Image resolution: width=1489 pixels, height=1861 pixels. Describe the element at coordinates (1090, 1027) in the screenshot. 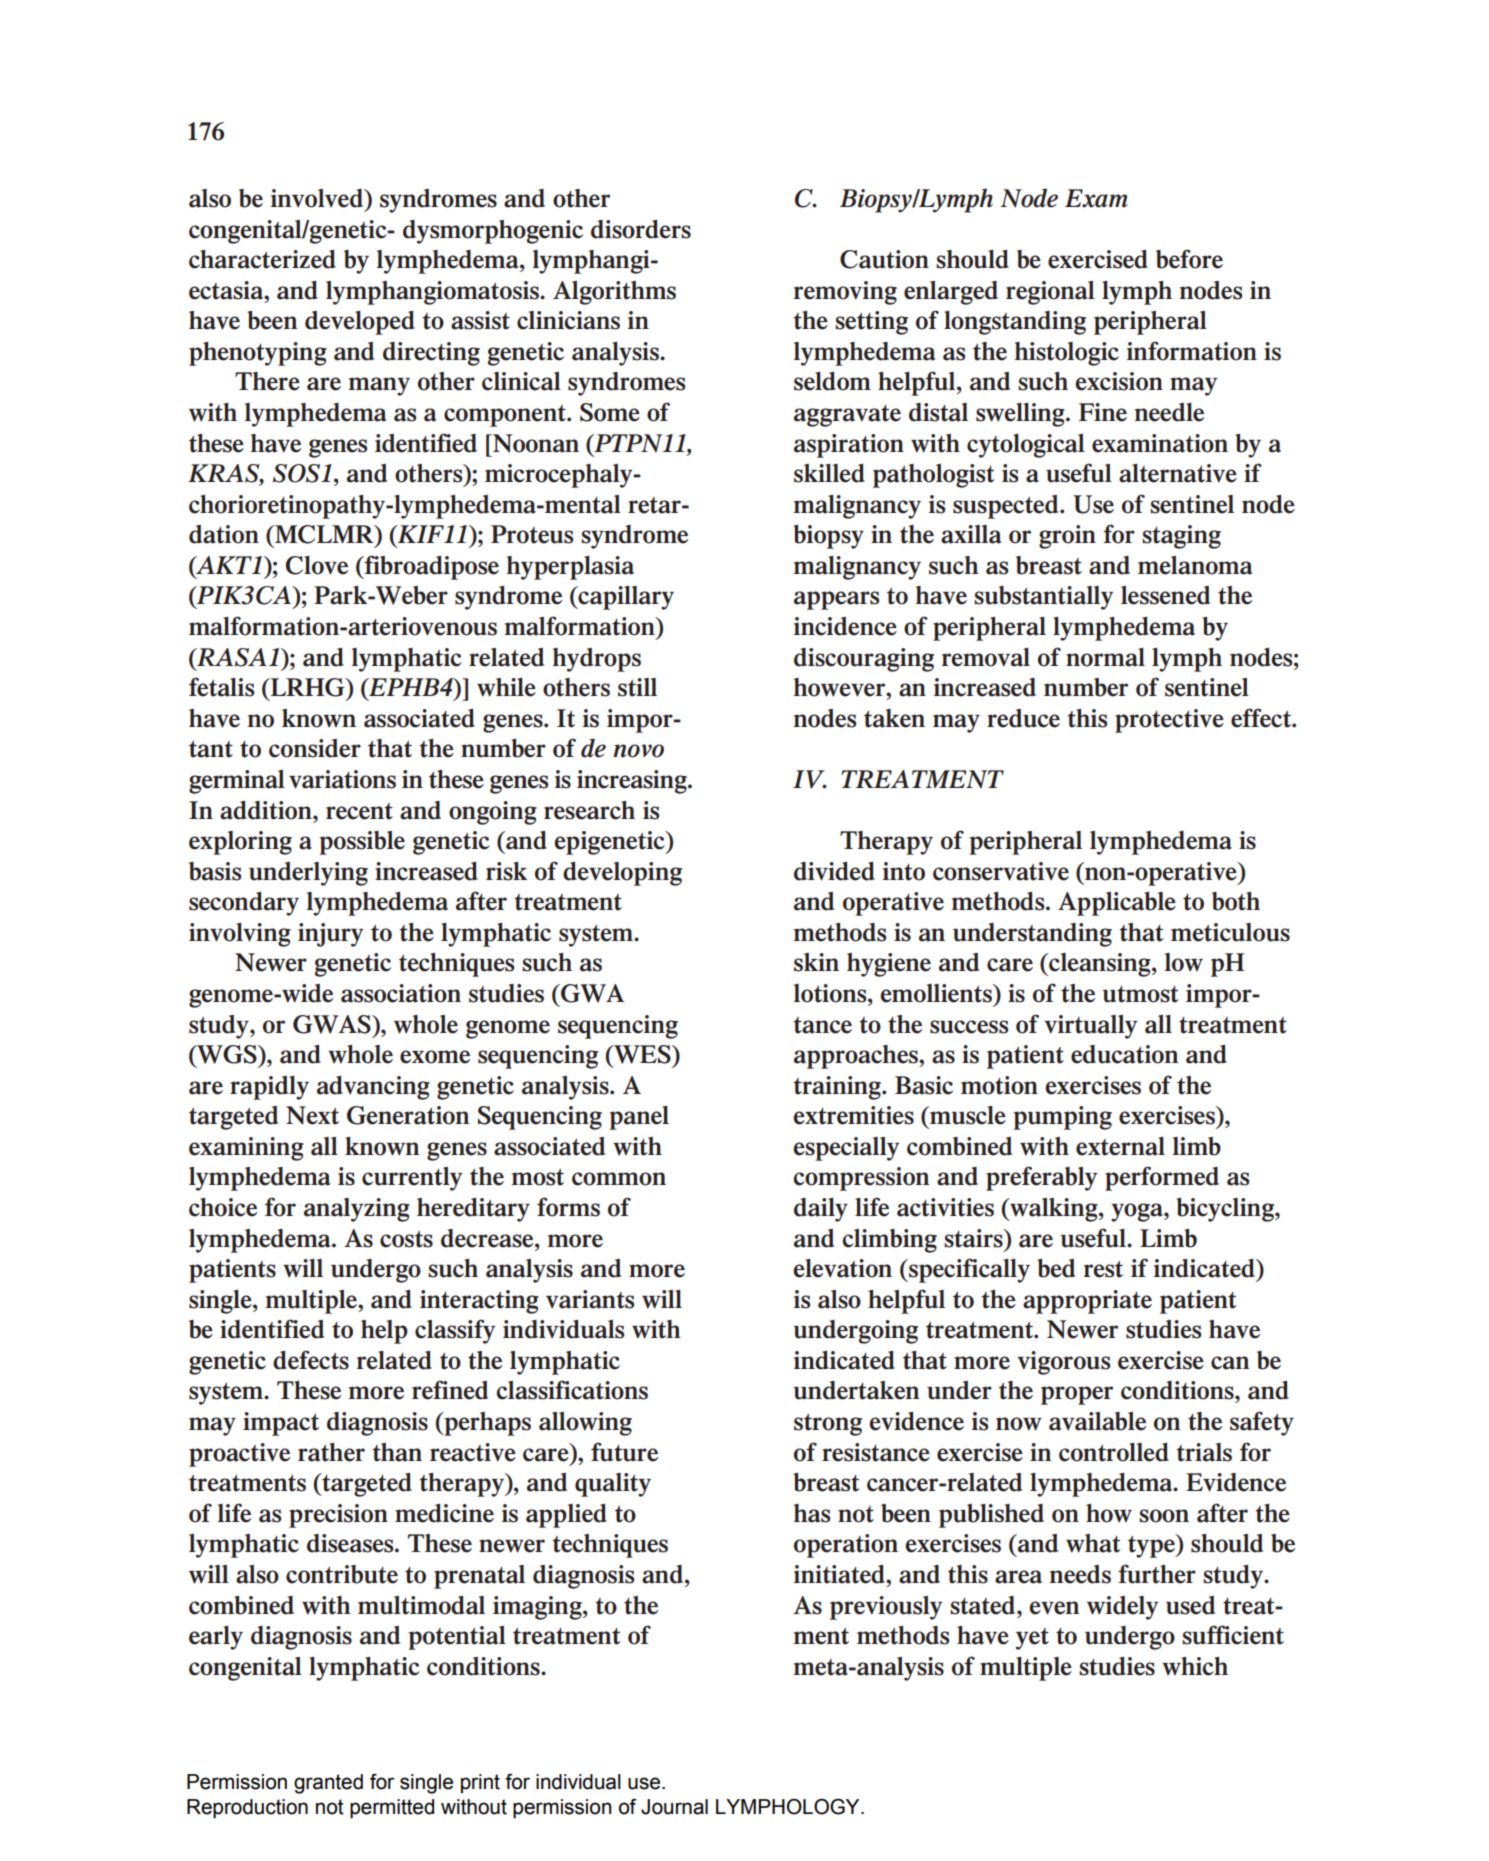

I see `virtually` at that location.
